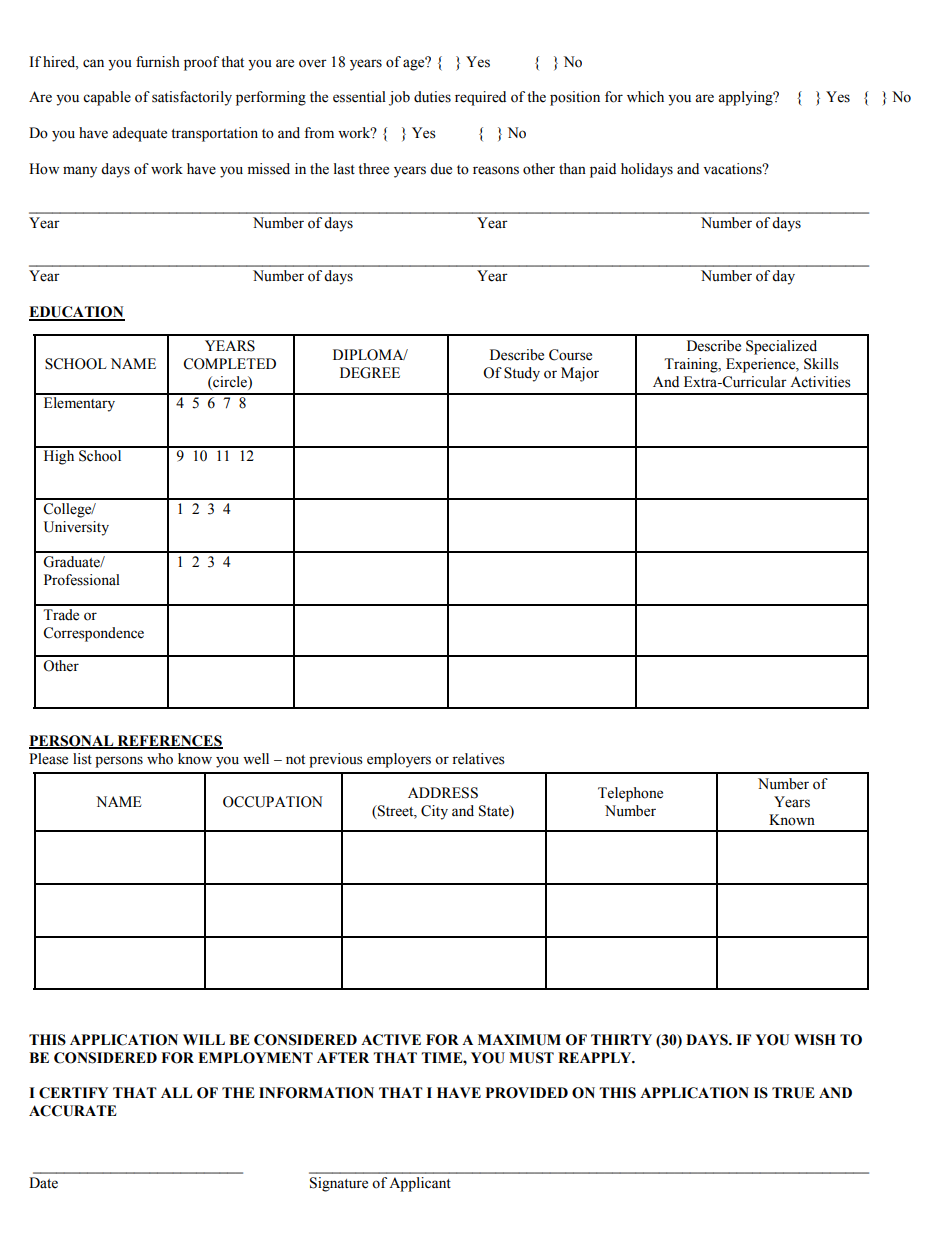 The width and height of the image is (952, 1233). Describe the element at coordinates (93, 634) in the image. I see `Correspondence` at that location.
